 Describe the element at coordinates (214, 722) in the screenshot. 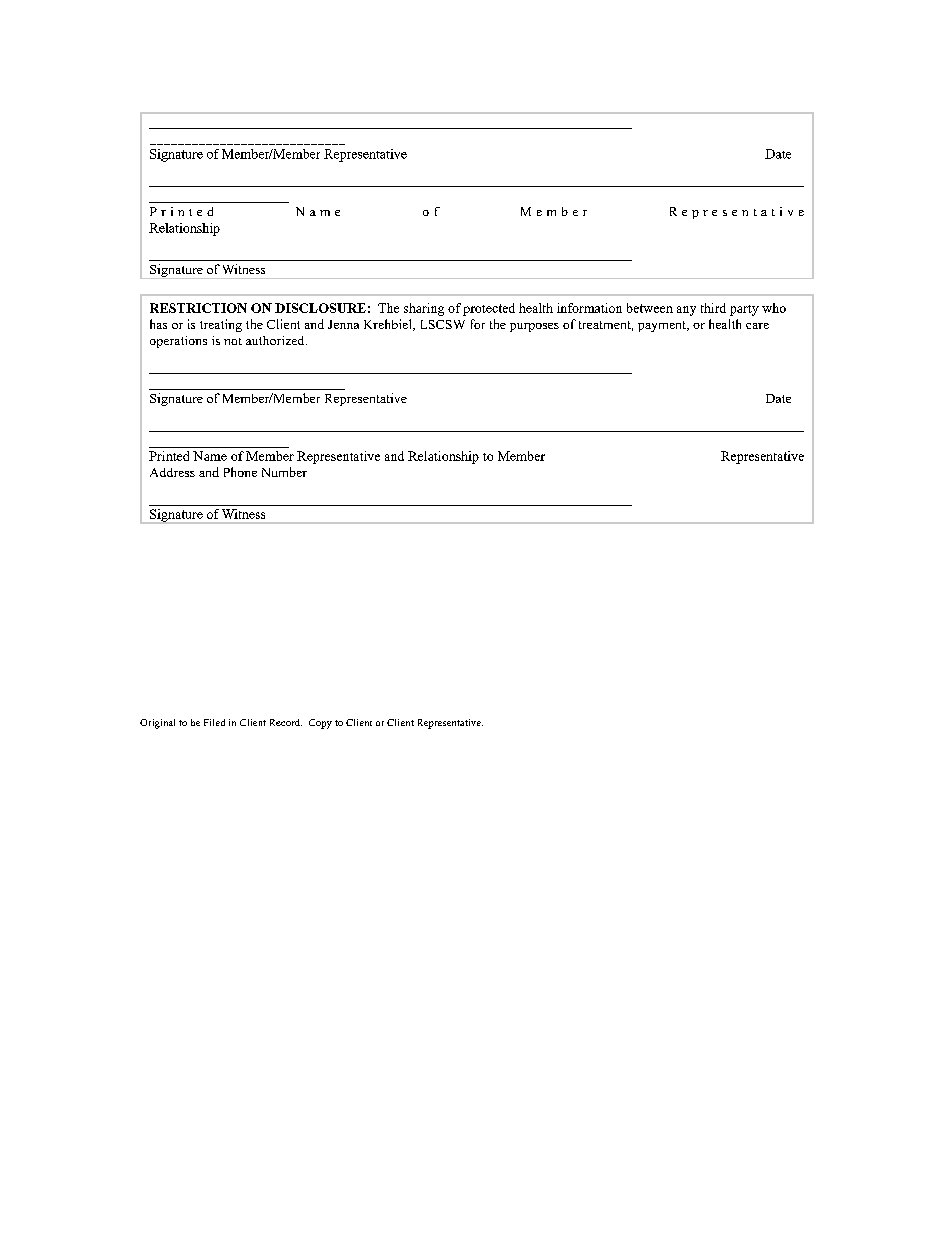

I see `Filed` at that location.
